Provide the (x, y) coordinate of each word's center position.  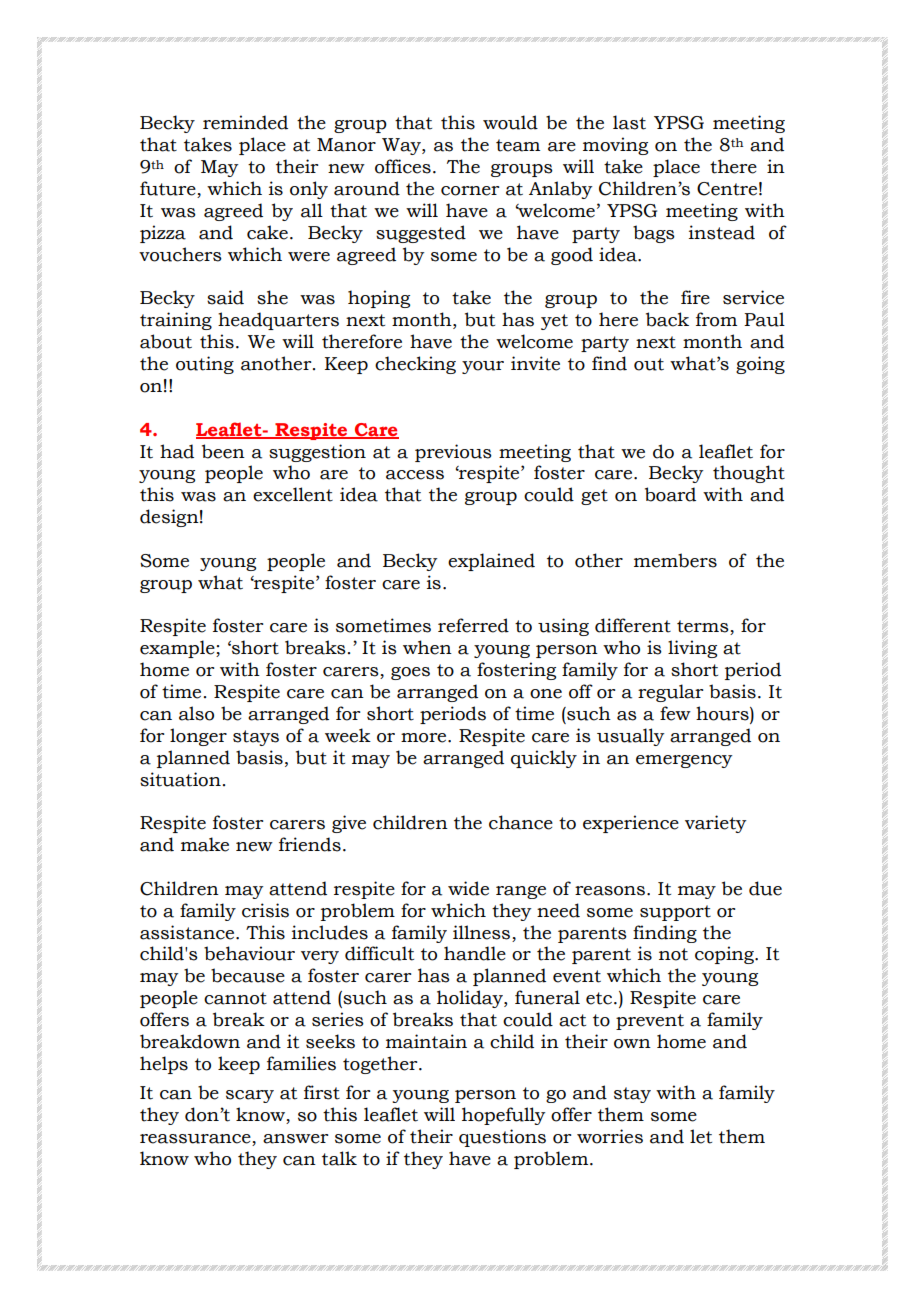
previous (453, 453)
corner (470, 191)
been (223, 451)
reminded (245, 122)
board (670, 494)
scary (250, 1096)
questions (502, 1138)
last (629, 122)
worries (610, 1136)
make (205, 844)
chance (521, 822)
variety (715, 824)
